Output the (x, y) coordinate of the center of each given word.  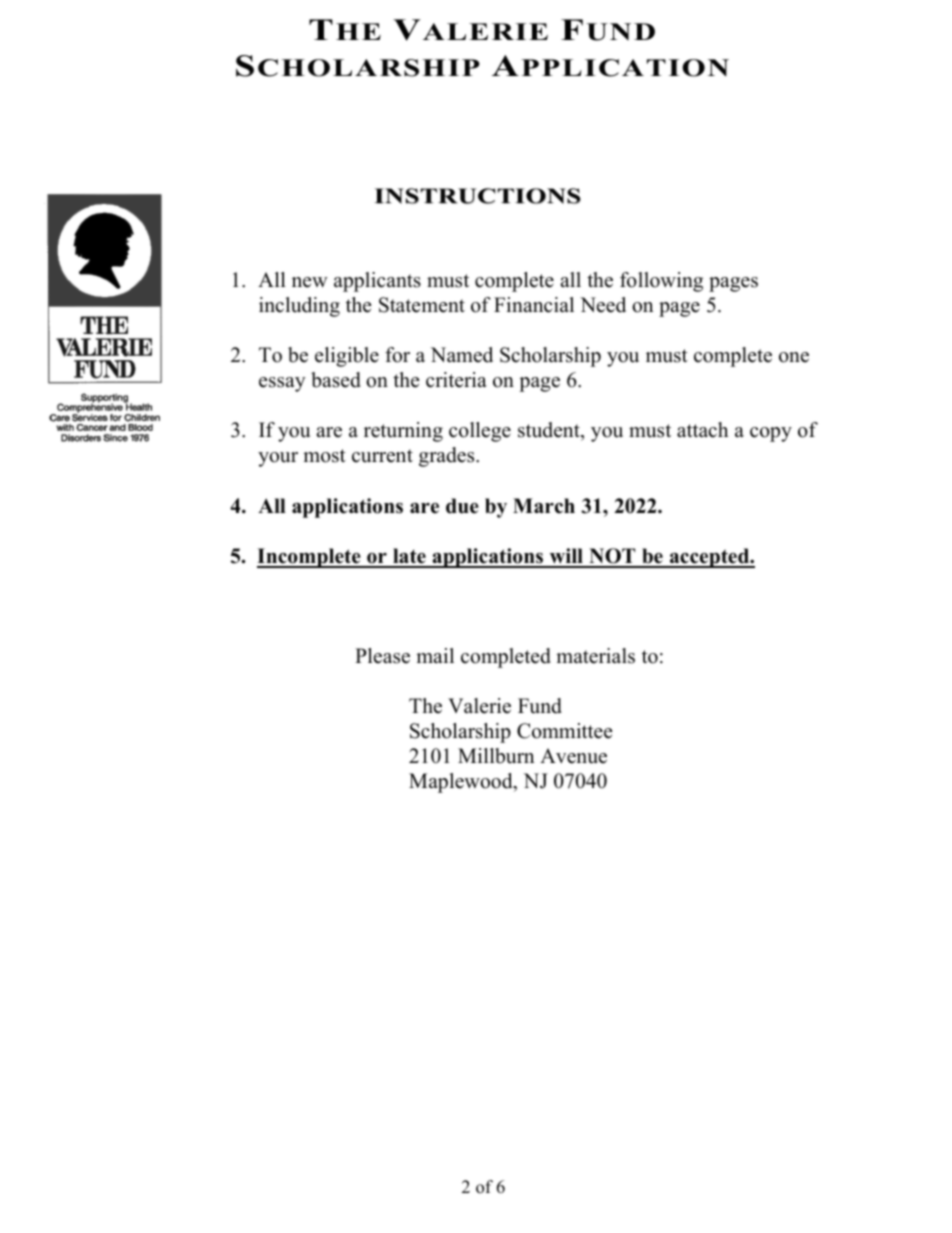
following (661, 282)
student (550, 431)
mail (435, 655)
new (310, 282)
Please (382, 656)
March (544, 506)
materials (595, 656)
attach (702, 430)
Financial (534, 305)
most (324, 456)
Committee (565, 731)
